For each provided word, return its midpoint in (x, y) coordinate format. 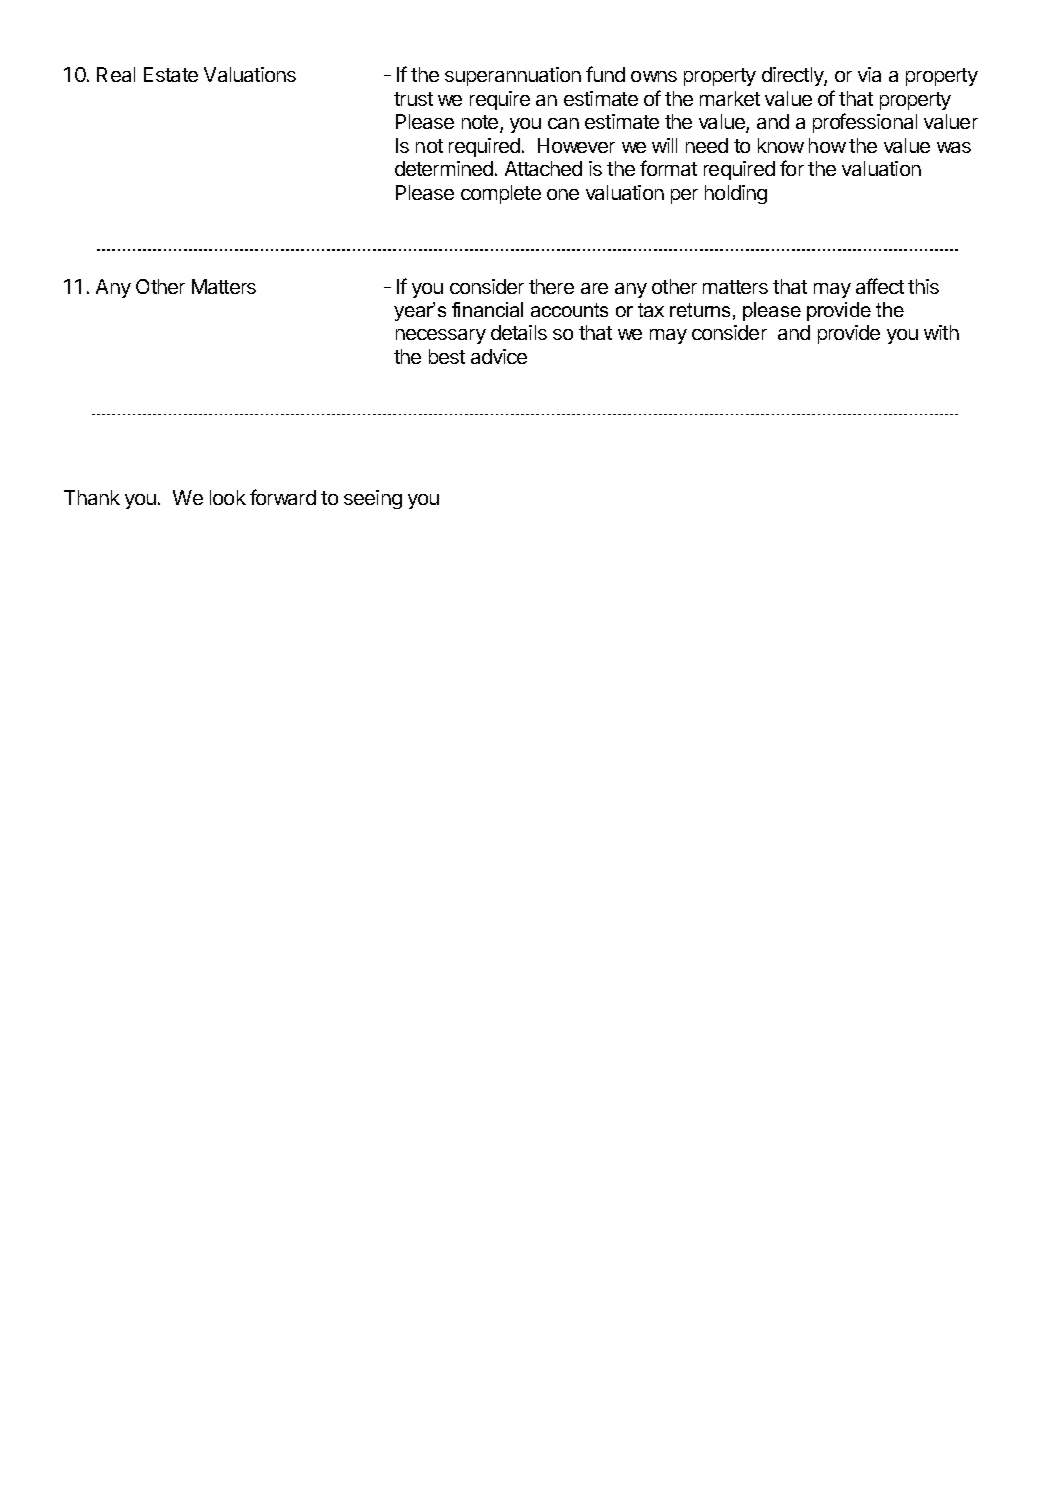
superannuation (513, 76)
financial (487, 309)
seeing (373, 499)
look (228, 497)
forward (283, 497)
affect (880, 286)
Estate (171, 74)
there (551, 286)
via (869, 74)
